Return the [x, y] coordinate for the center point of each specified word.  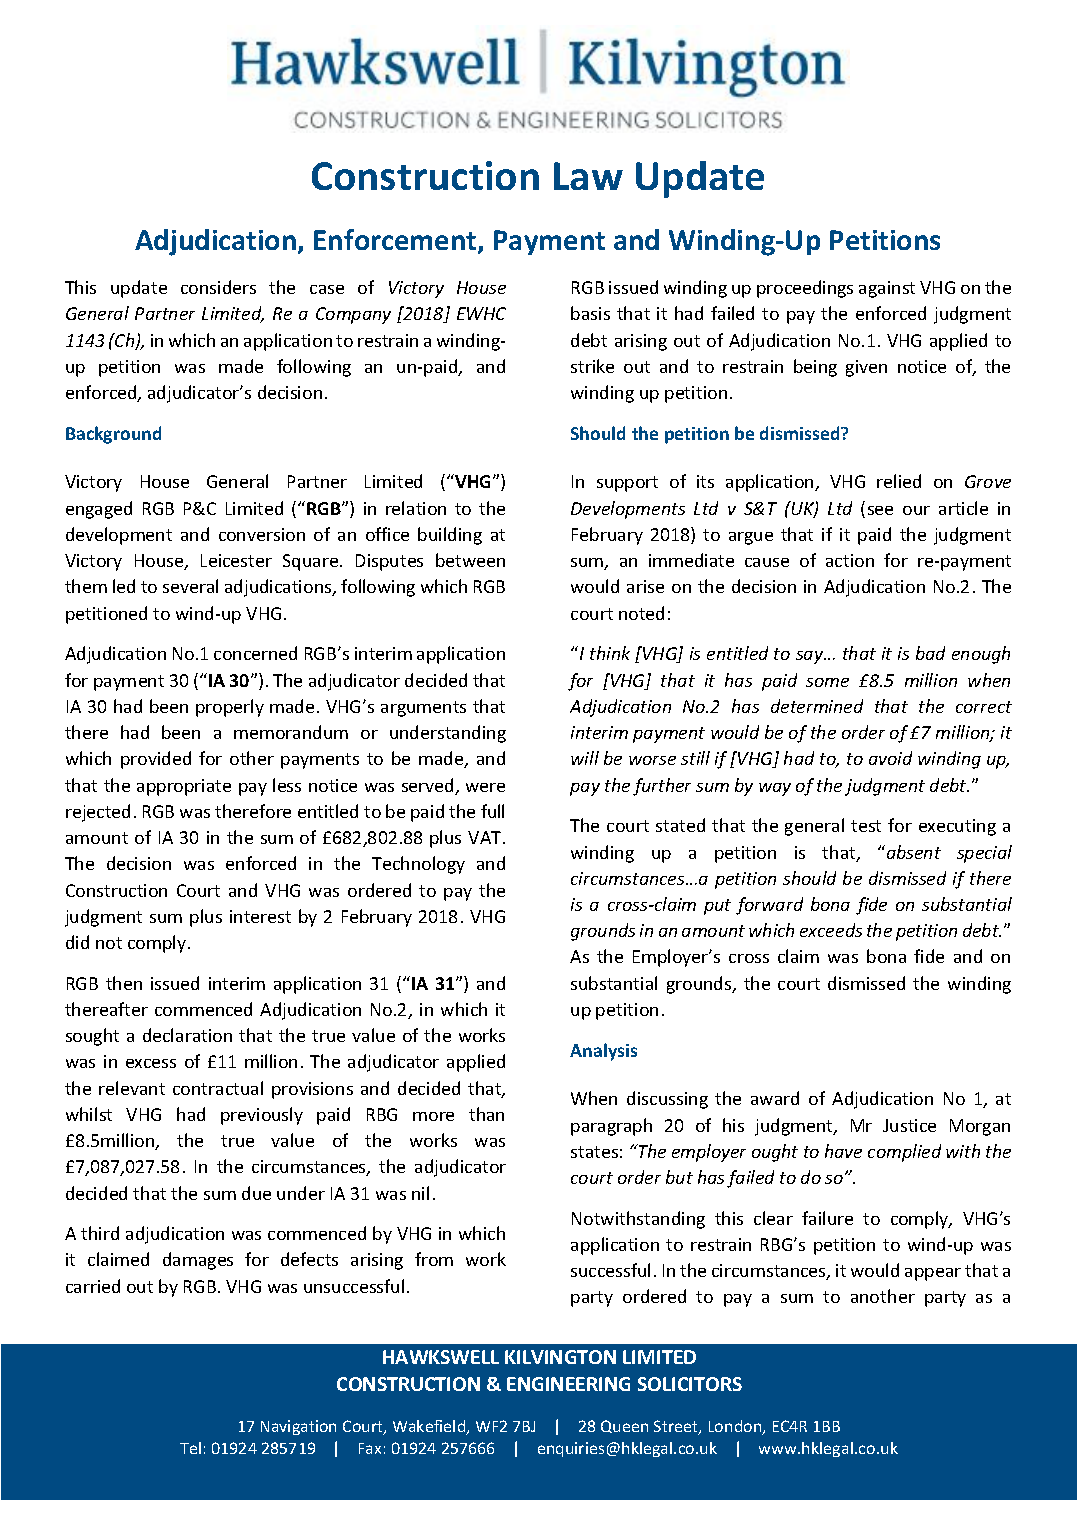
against [887, 289]
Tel [190, 1448]
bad [930, 653]
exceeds [831, 930]
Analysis [603, 1052]
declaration [187, 1035]
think [610, 653]
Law [588, 176]
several [190, 586]
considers [218, 287]
